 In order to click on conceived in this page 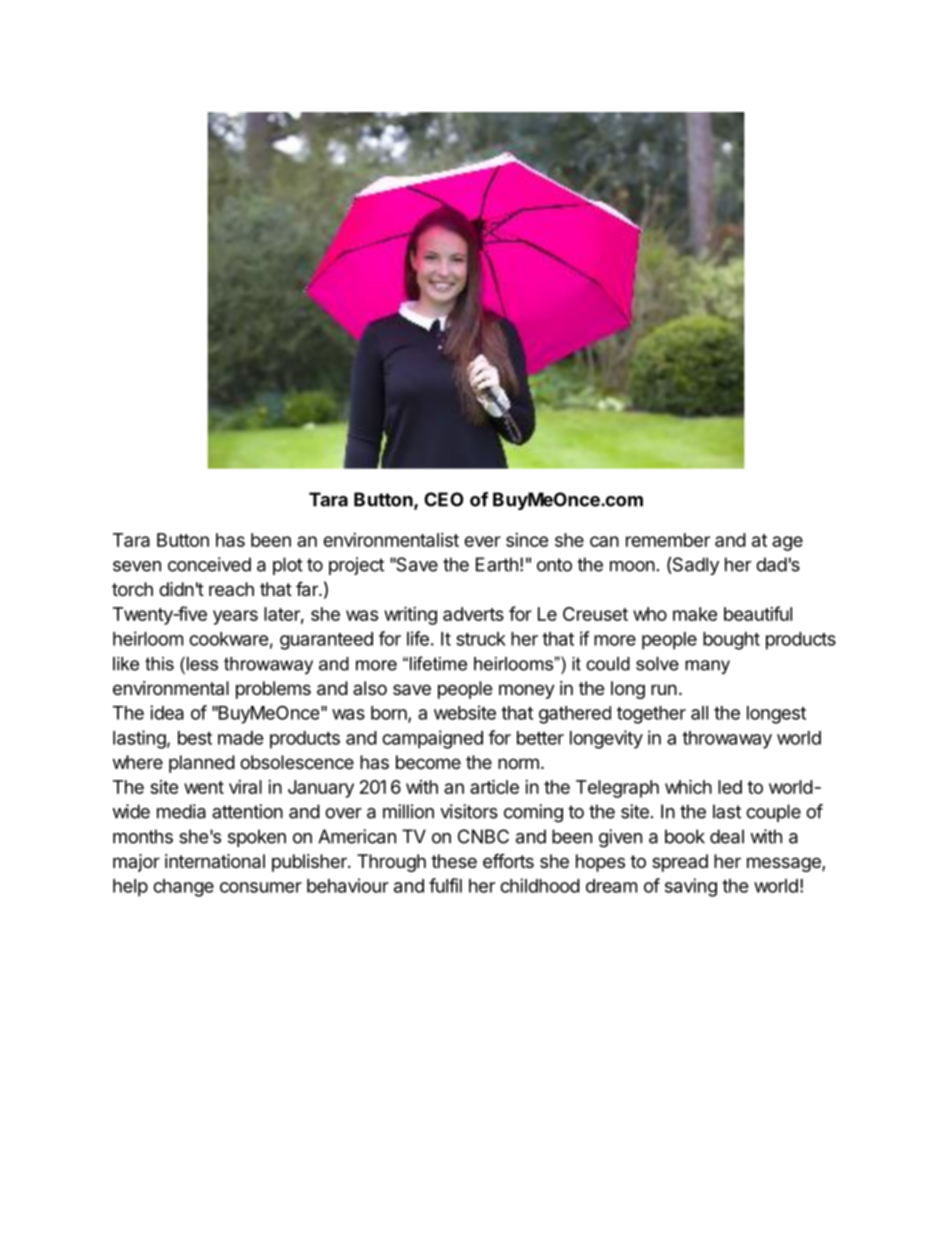, I will do `click(209, 564)`.
